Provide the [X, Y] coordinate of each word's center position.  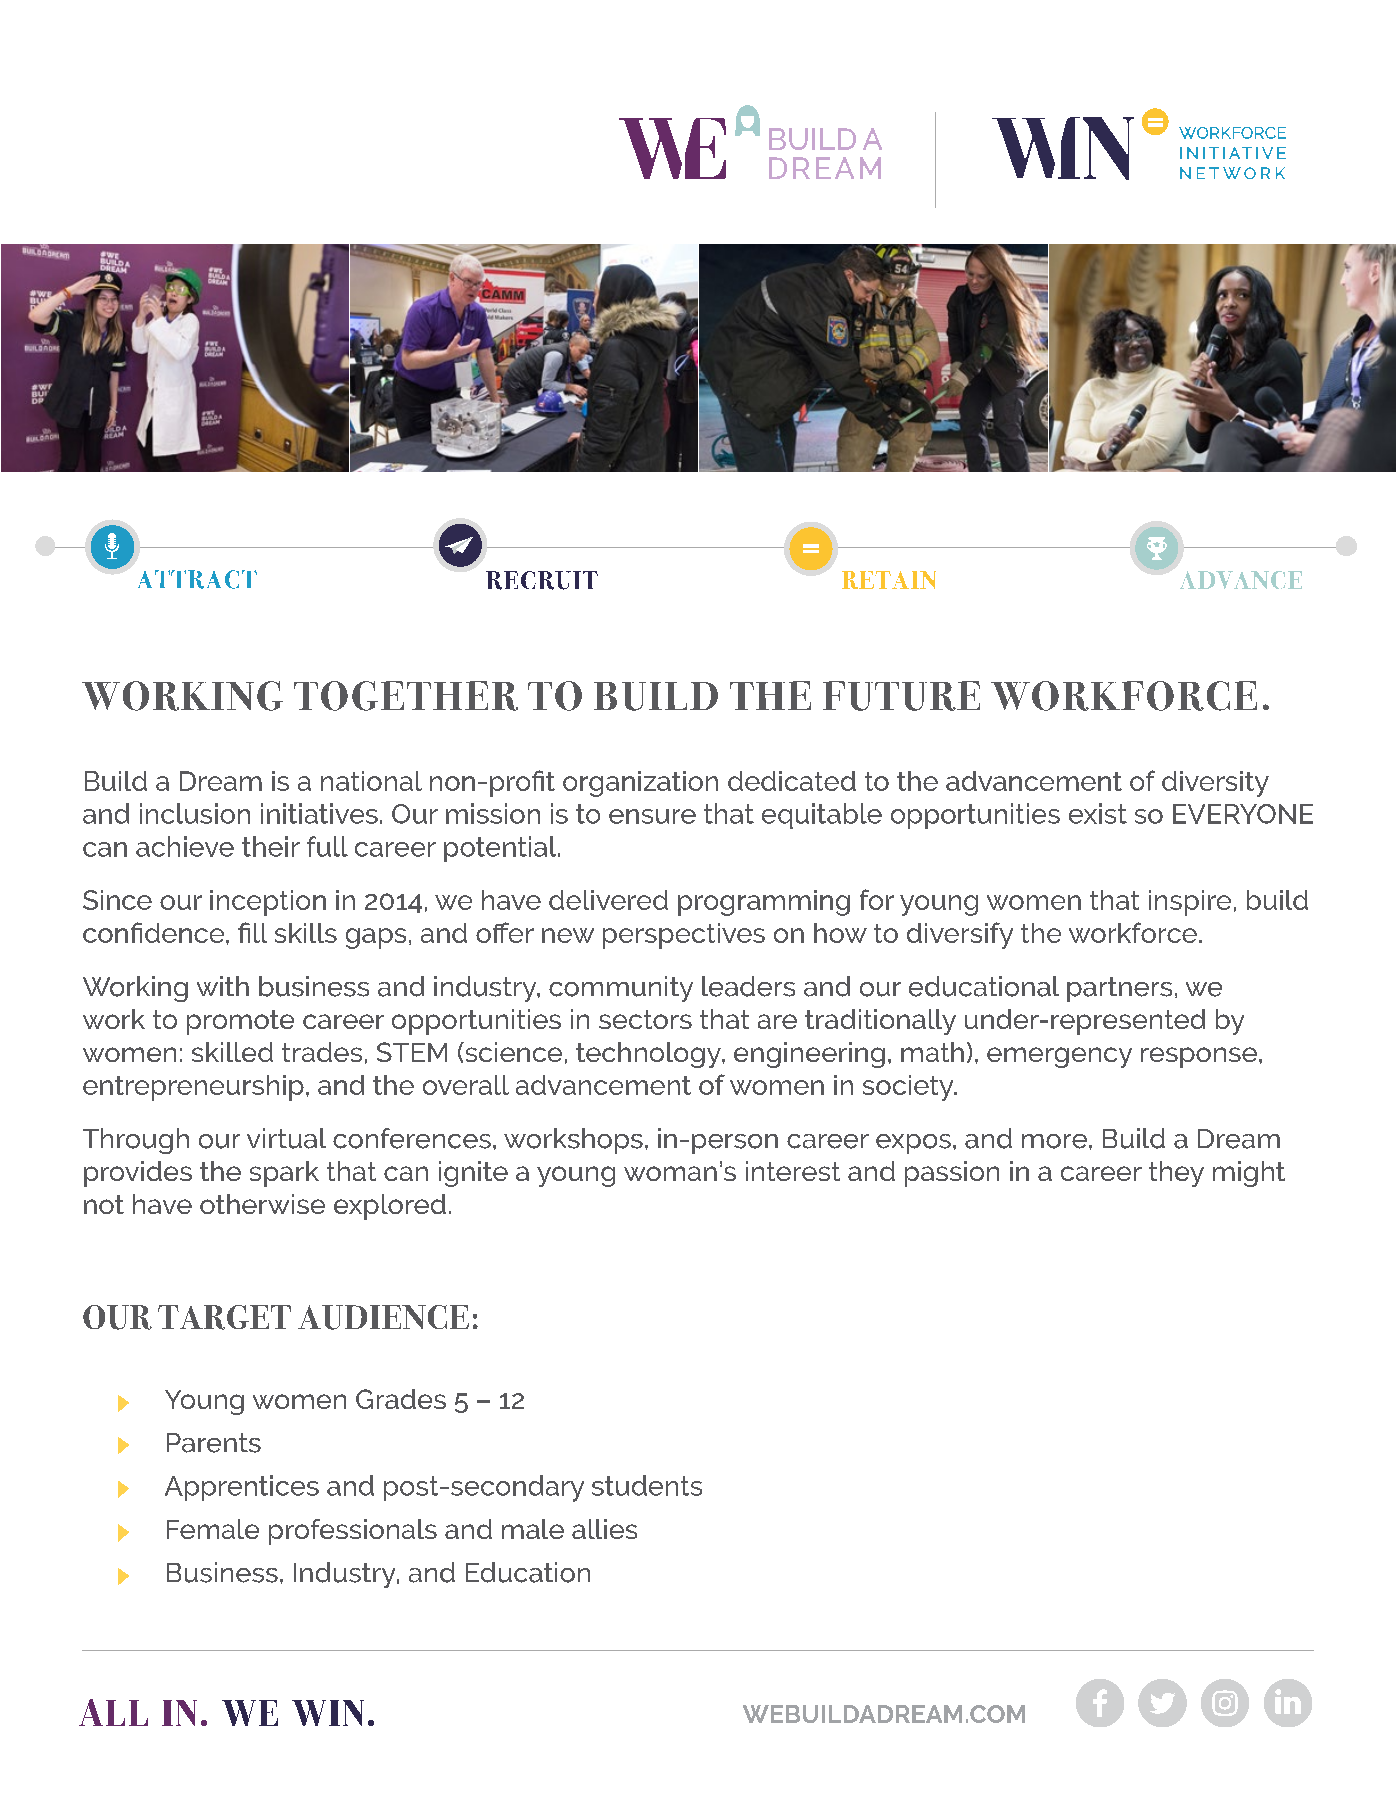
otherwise [262, 1204]
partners [1119, 989]
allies [604, 1529]
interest [793, 1171]
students [647, 1485]
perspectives [684, 936]
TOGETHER [406, 696]
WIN [328, 1713]
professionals [353, 1532]
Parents [214, 1443]
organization [640, 784]
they [1176, 1174]
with [223, 986]
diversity [1215, 784]
